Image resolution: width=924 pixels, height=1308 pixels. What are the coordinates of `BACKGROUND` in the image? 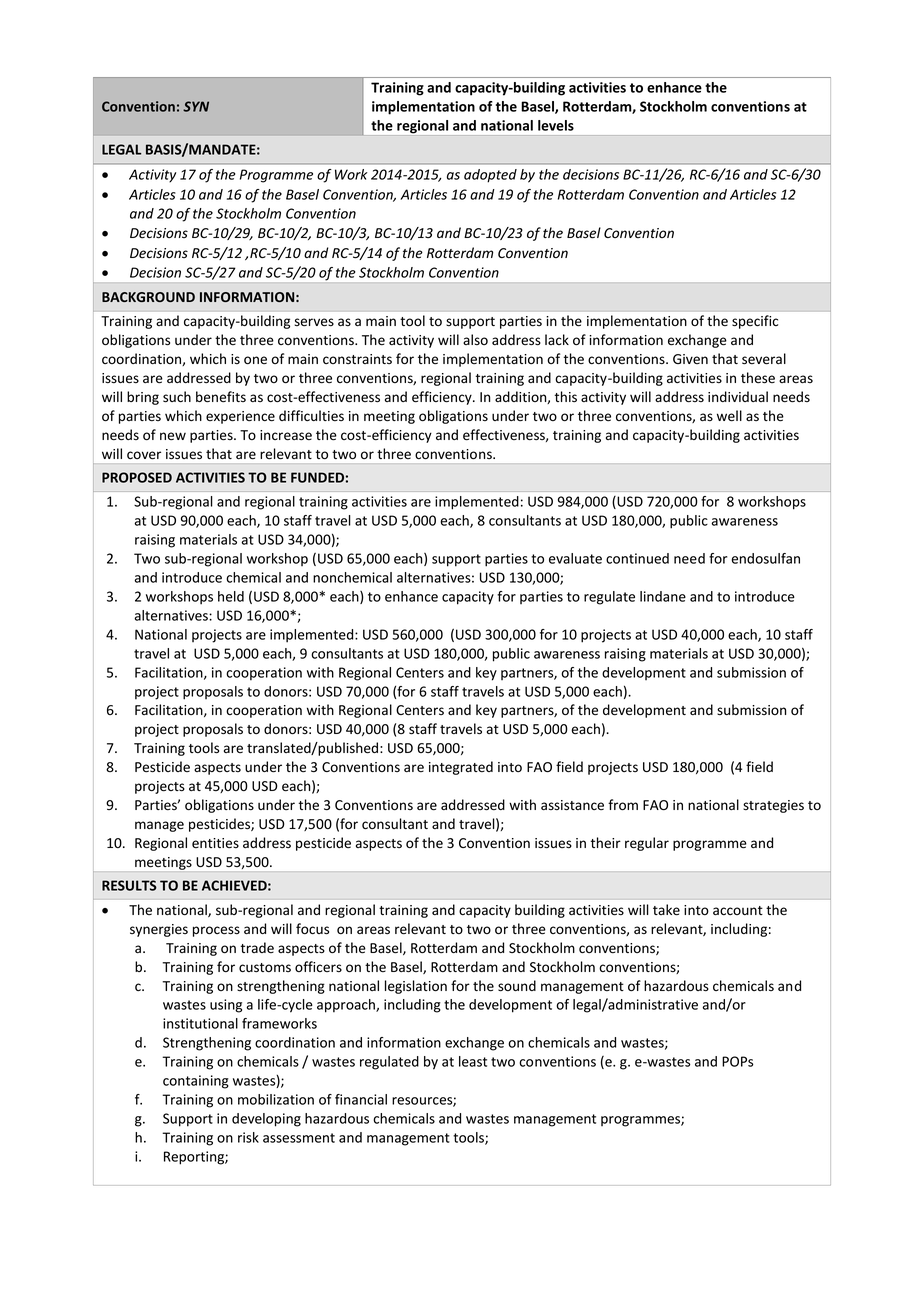 It's located at (148, 297).
